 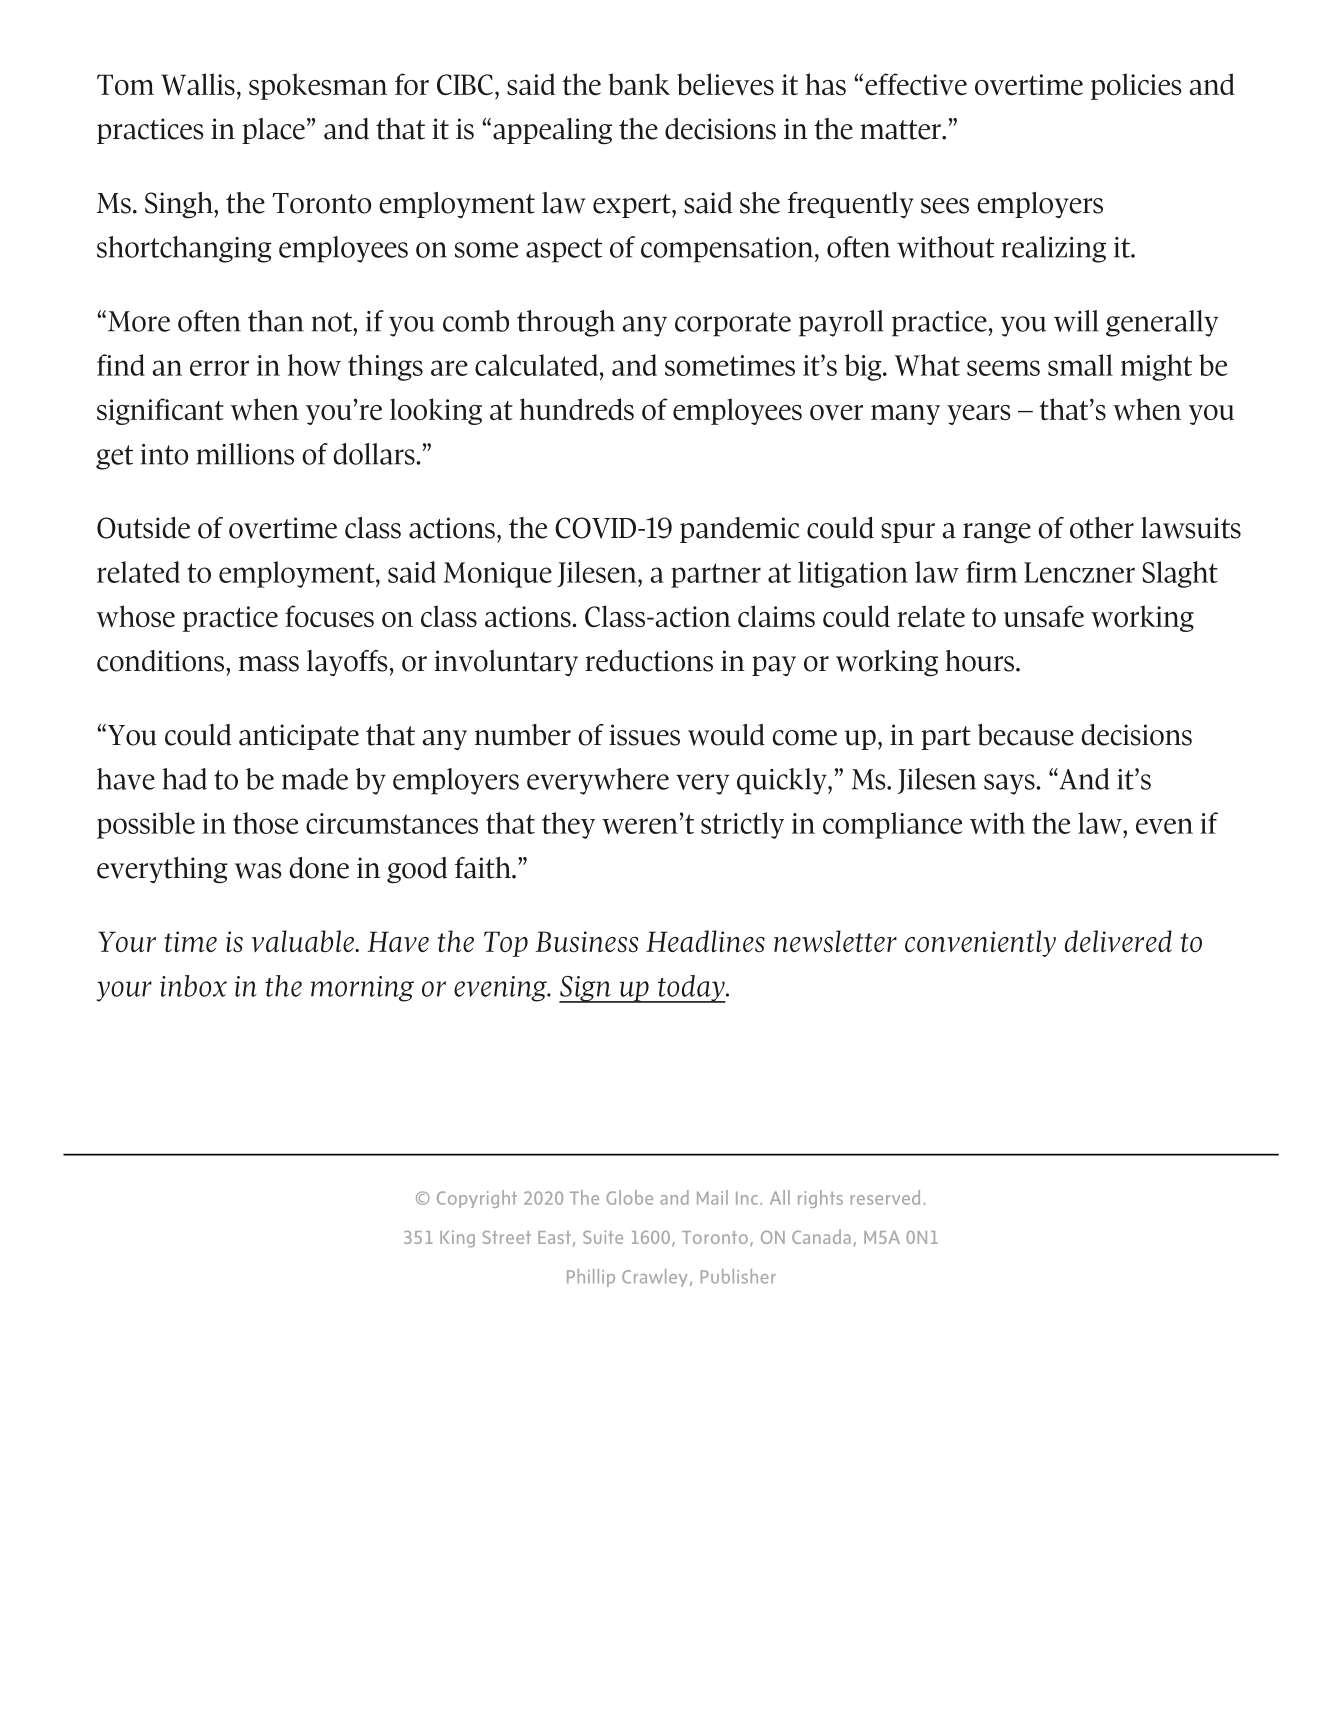 What do you see at coordinates (477, 1199) in the screenshot?
I see `Copyright` at bounding box center [477, 1199].
